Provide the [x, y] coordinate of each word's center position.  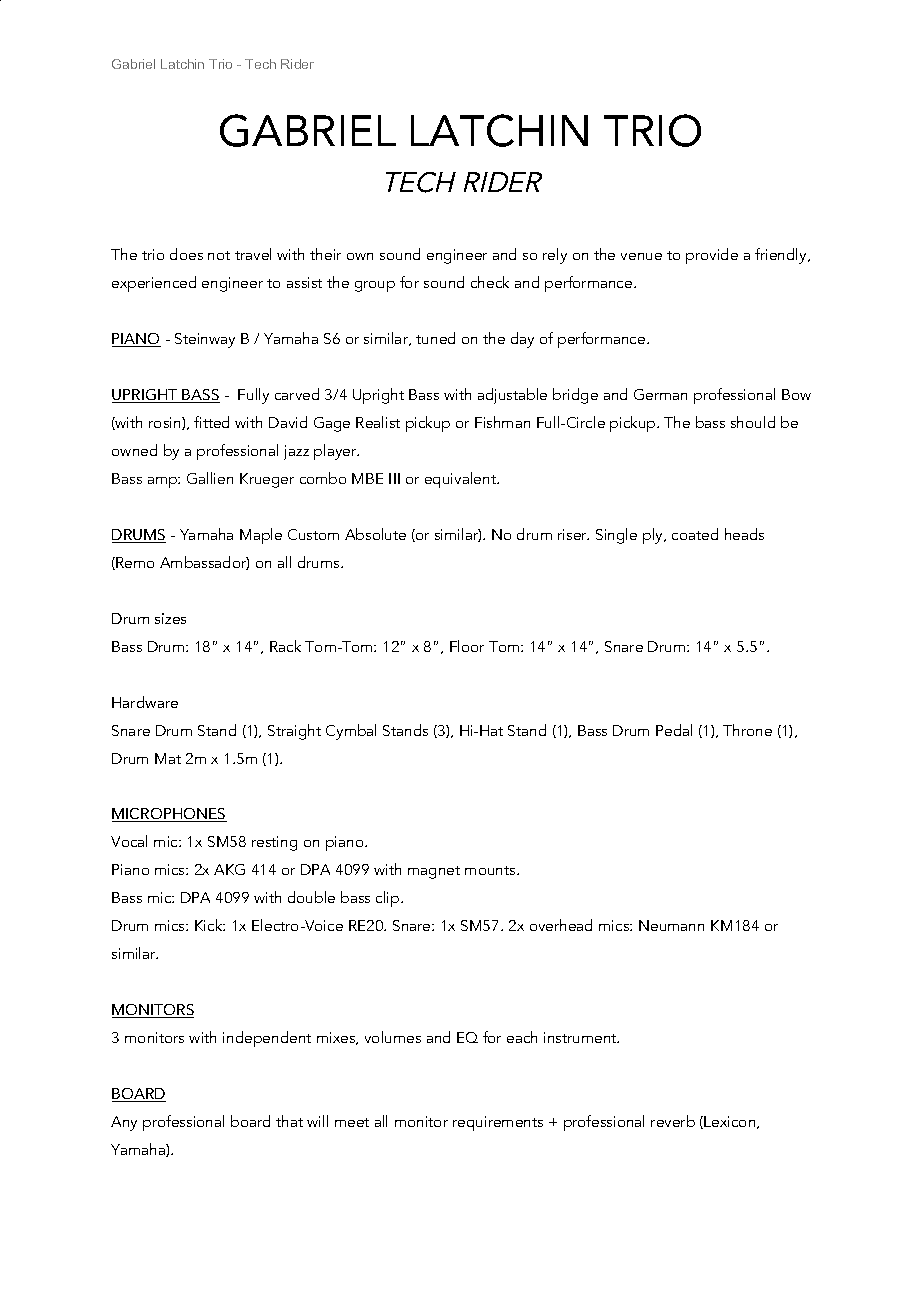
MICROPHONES [169, 815]
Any [124, 1123]
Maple [261, 536]
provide [712, 256]
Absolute [375, 534]
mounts [491, 870]
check [490, 282]
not [219, 255]
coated [695, 534]
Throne [747, 730]
